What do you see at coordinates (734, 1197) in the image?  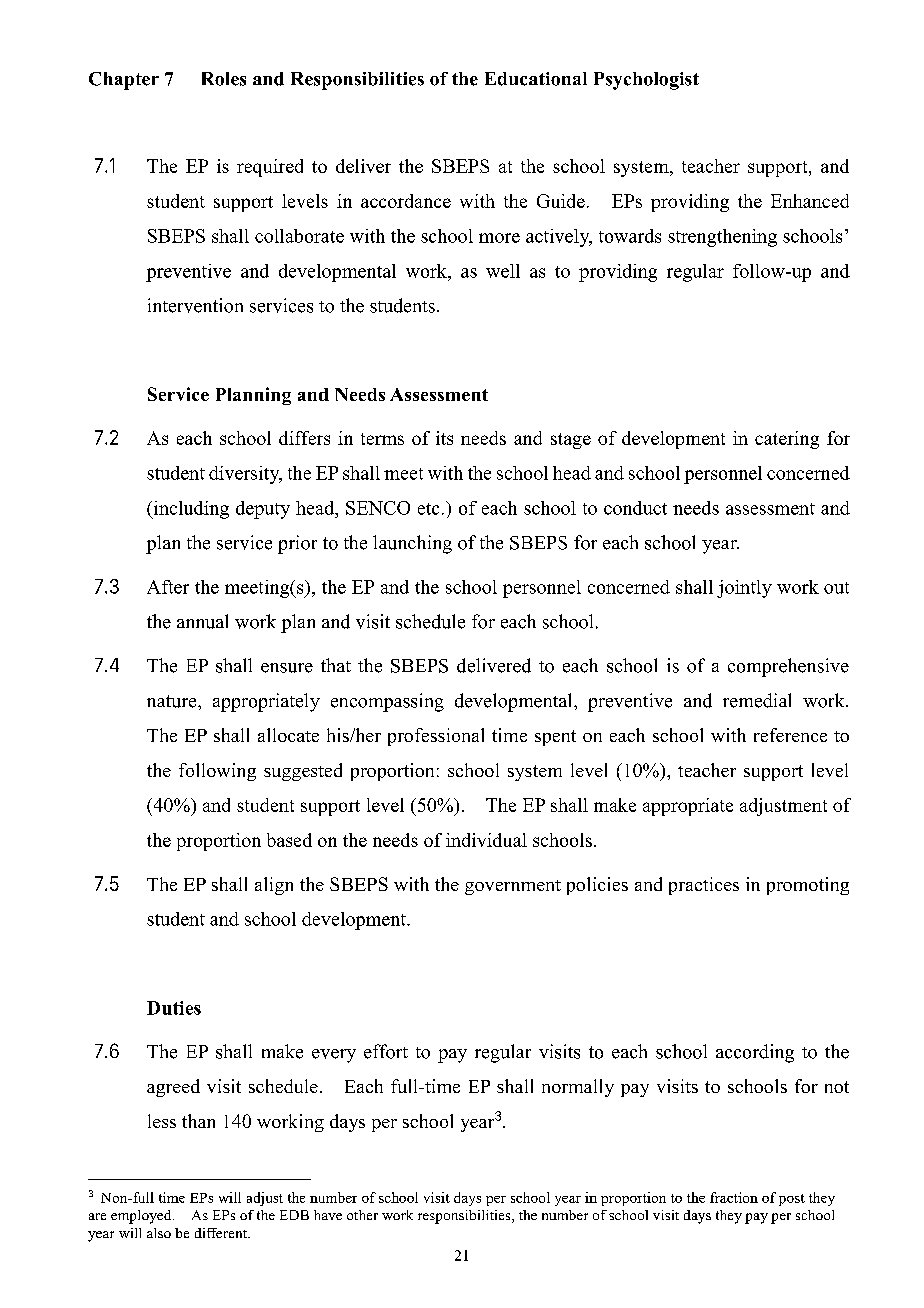 I see `fraction` at bounding box center [734, 1197].
